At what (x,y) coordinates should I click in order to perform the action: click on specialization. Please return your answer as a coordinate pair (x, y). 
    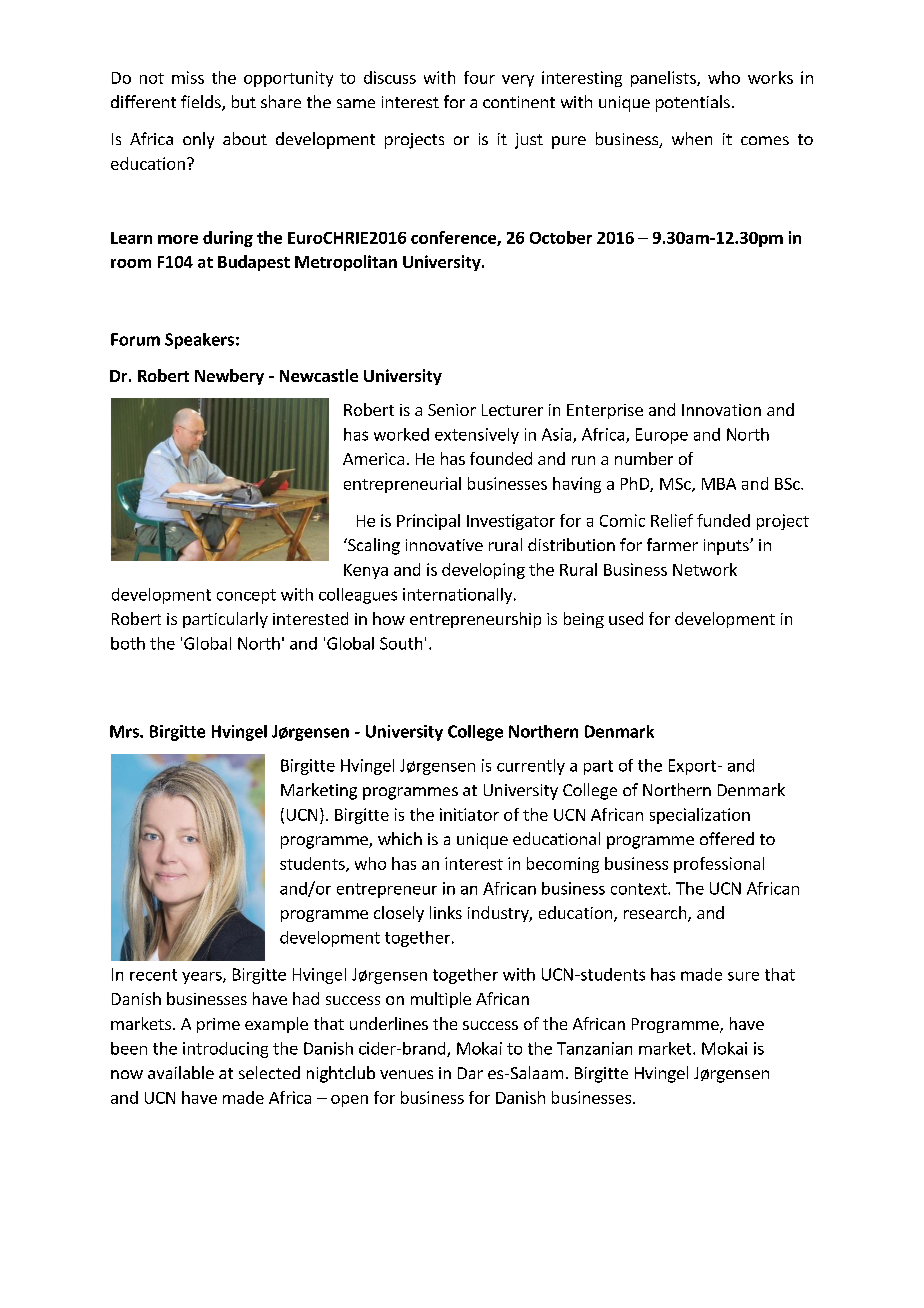
    Looking at the image, I should click on (700, 816).
